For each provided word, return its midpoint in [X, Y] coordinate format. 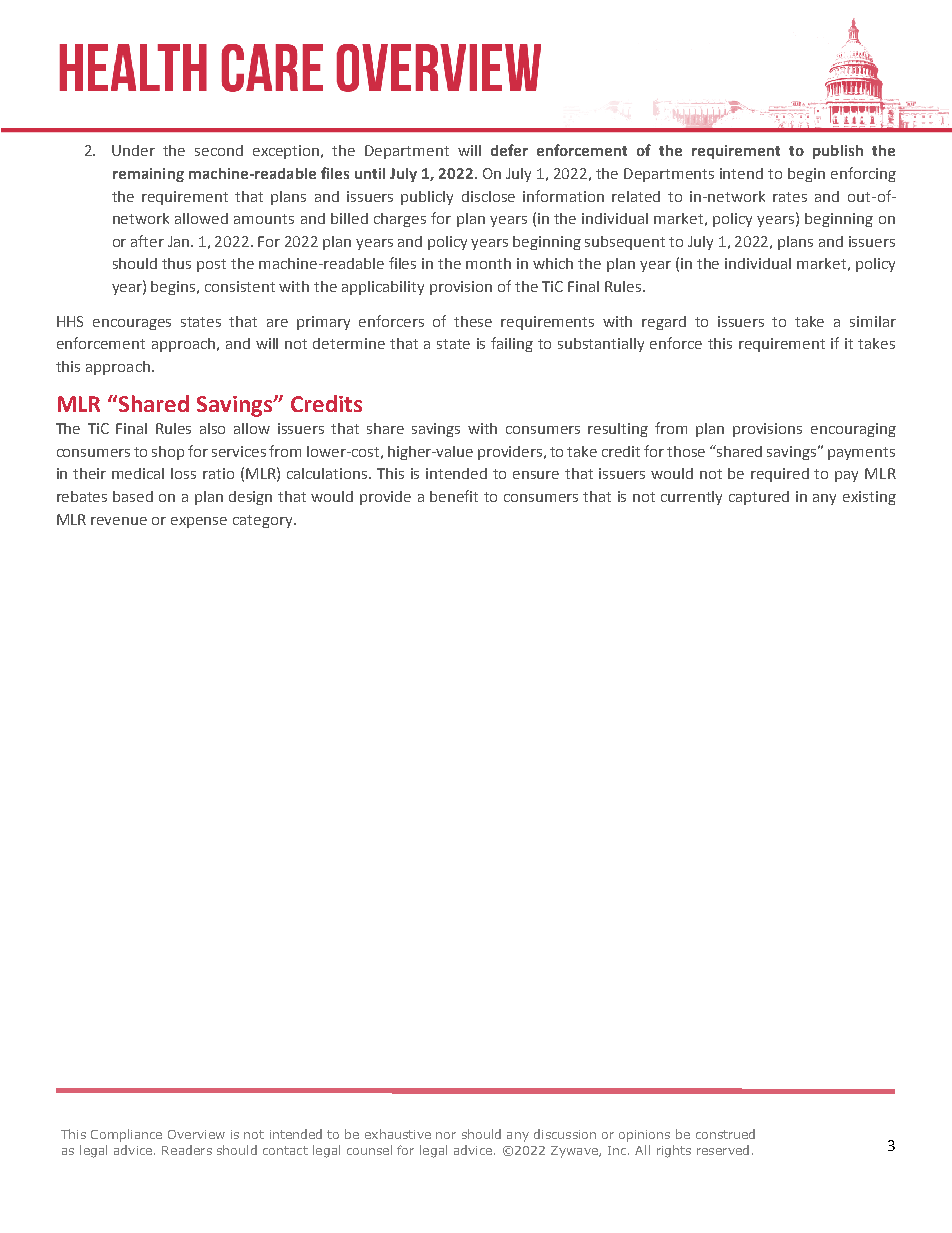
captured [759, 498]
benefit [454, 496]
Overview [196, 1134]
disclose [488, 196]
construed [725, 1134]
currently [691, 498]
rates [790, 197]
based [133, 496]
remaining [148, 175]
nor [446, 1135]
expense [199, 522]
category [264, 521]
